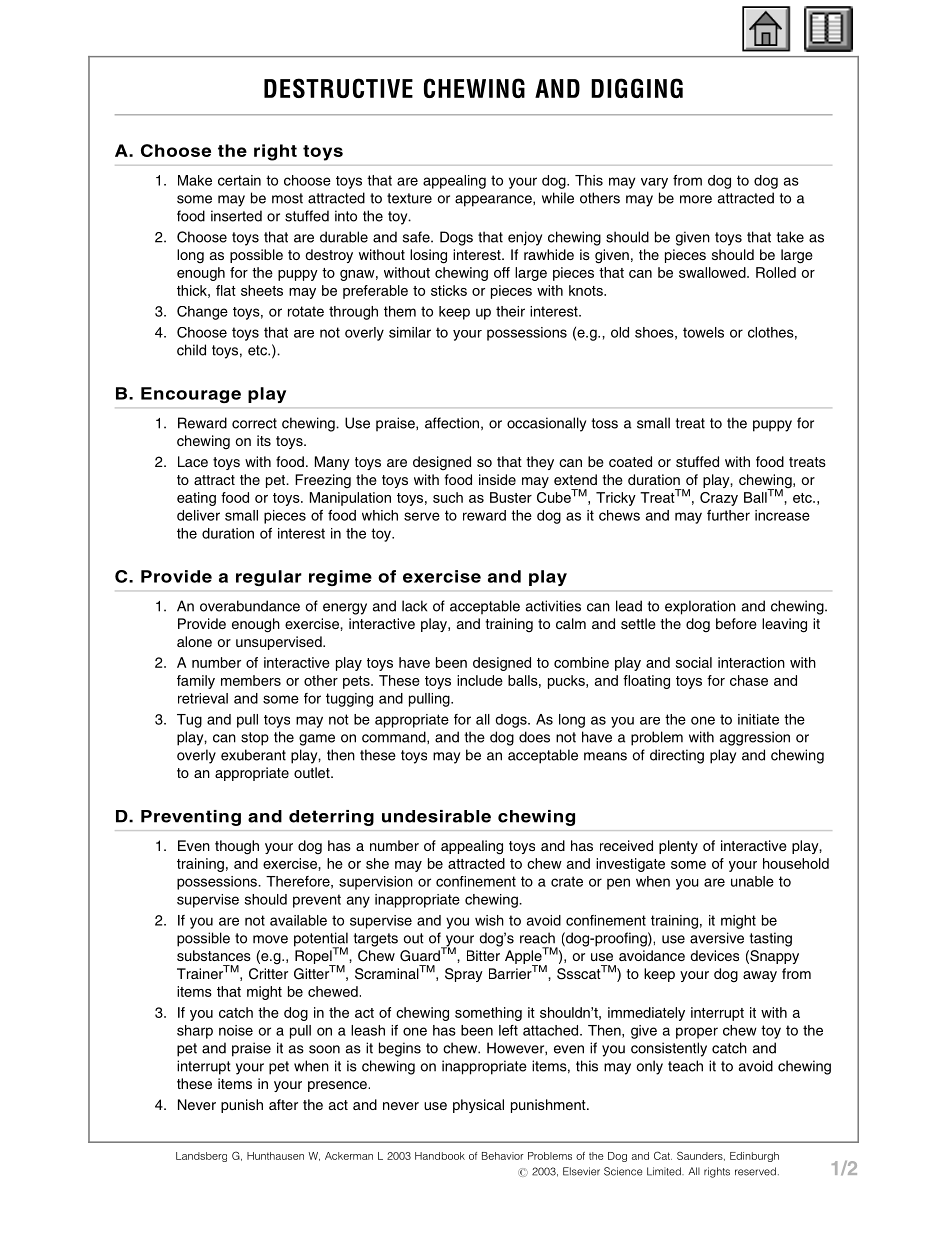 The height and width of the image is (1233, 952). I want to click on wish, so click(489, 920).
